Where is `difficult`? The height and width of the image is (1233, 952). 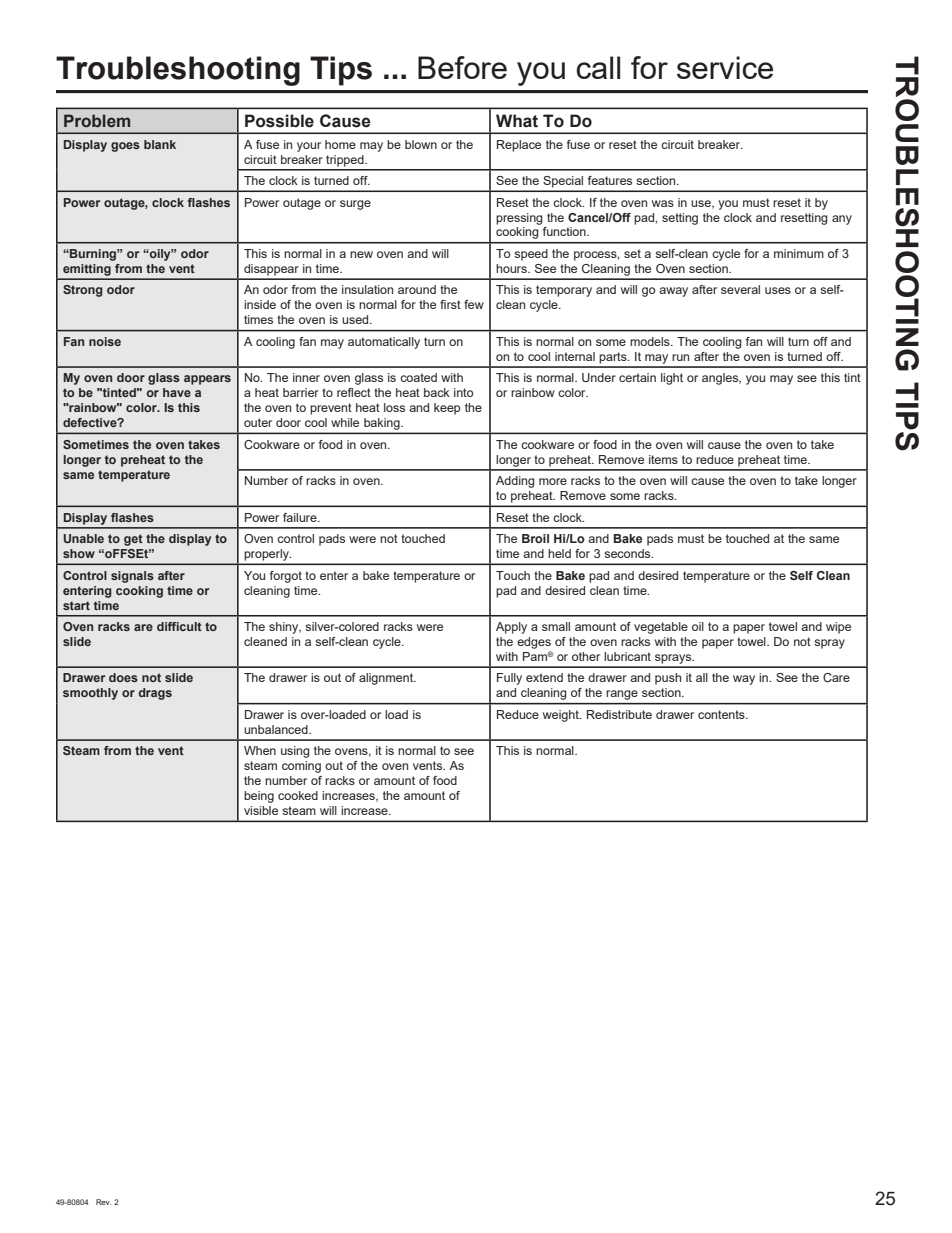
difficult is located at coordinates (179, 626).
